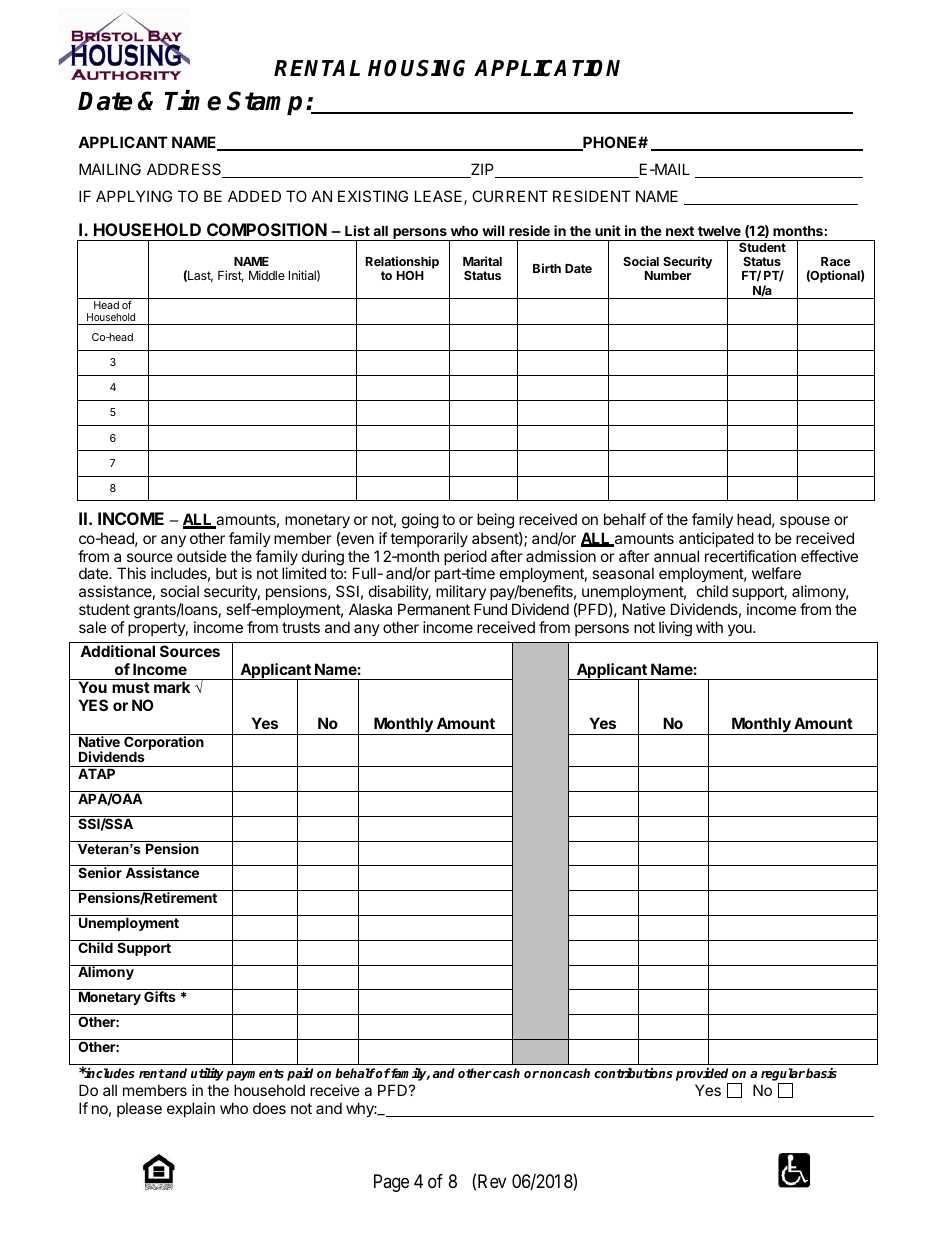 This screenshot has width=952, height=1233. I want to click on ZIP, so click(483, 170).
